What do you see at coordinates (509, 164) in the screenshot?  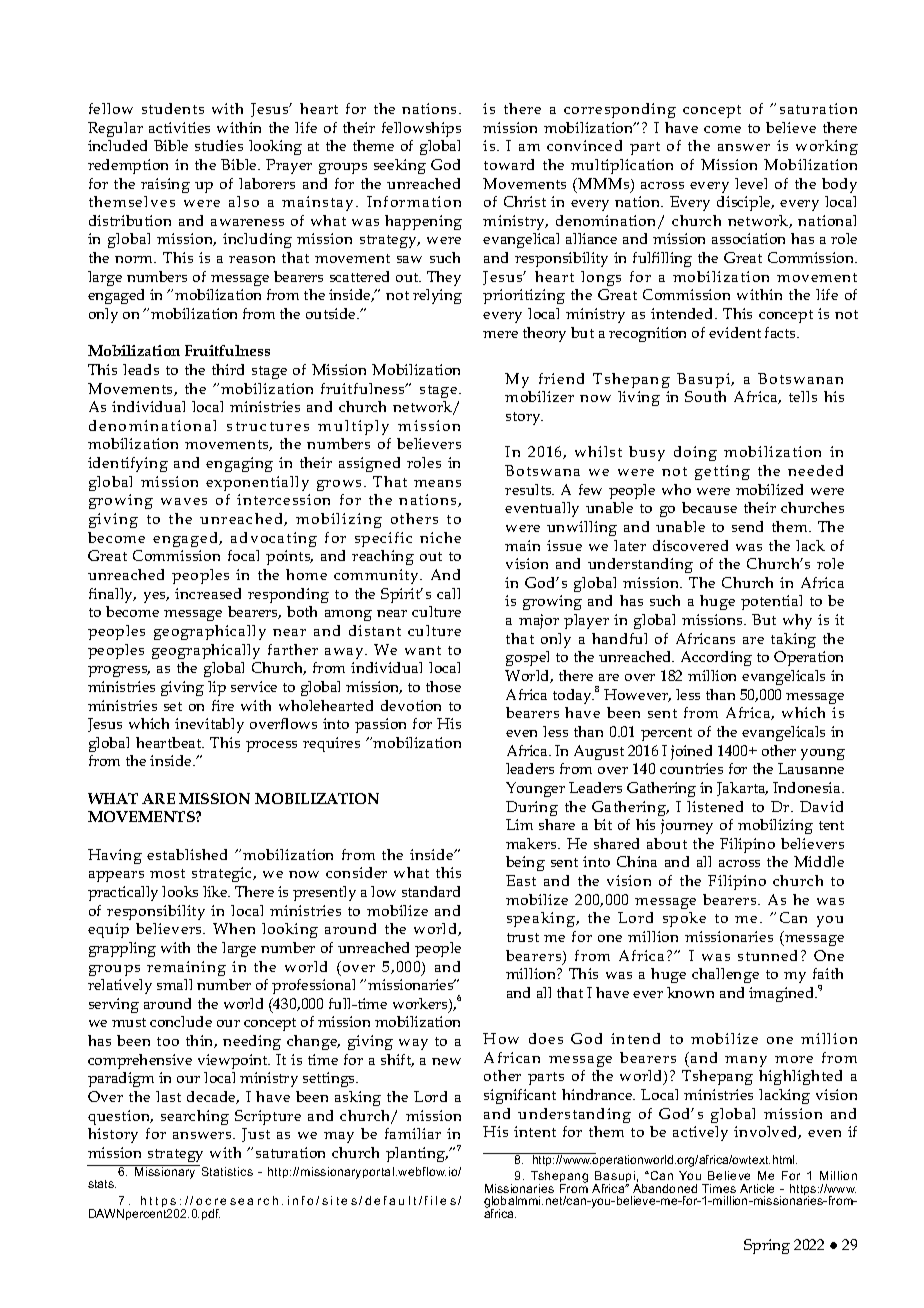 I see `toward` at bounding box center [509, 164].
